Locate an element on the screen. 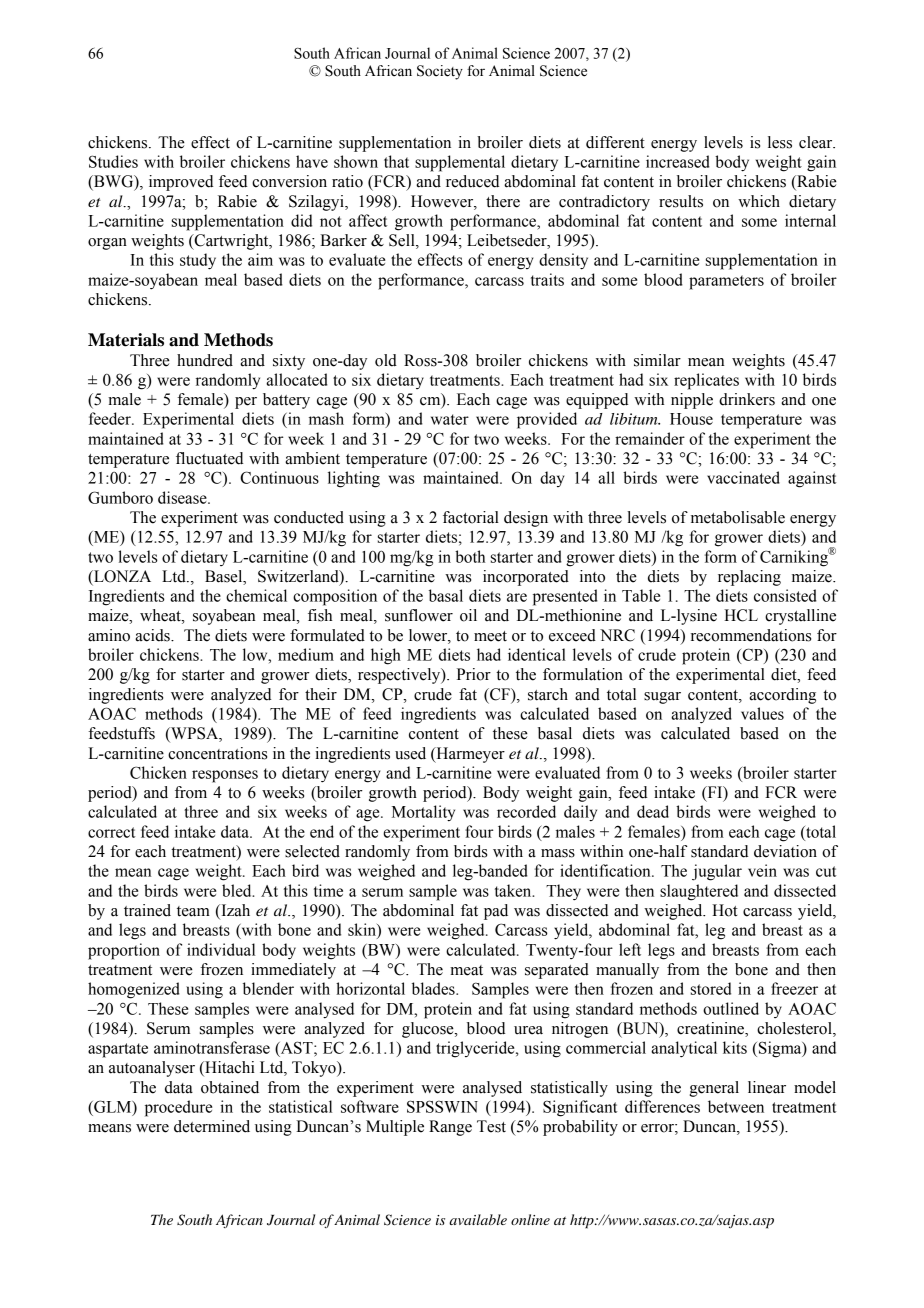 This screenshot has height=1308, width=924. water is located at coordinates (450, 419).
